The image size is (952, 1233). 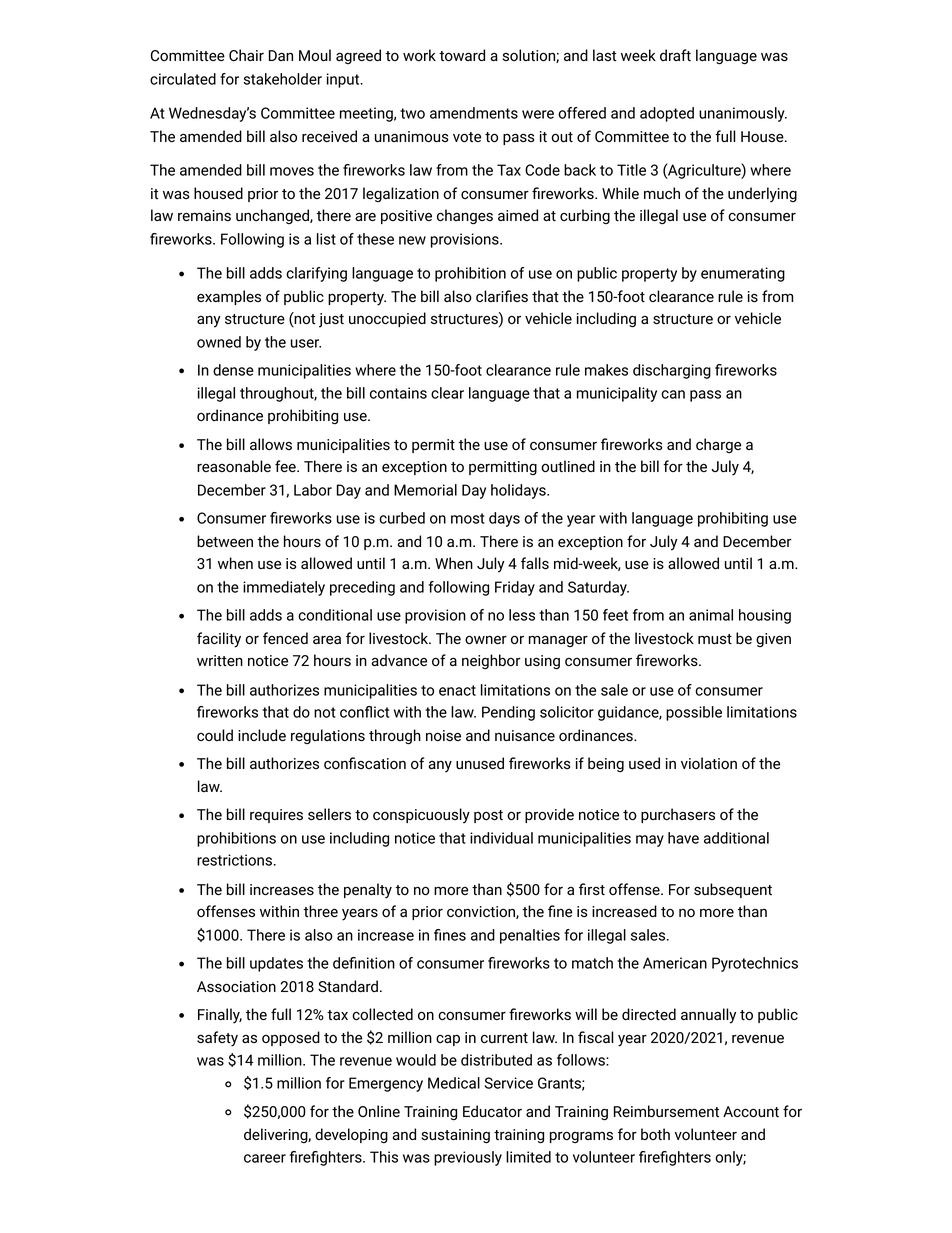 I want to click on career, so click(x=265, y=1158).
